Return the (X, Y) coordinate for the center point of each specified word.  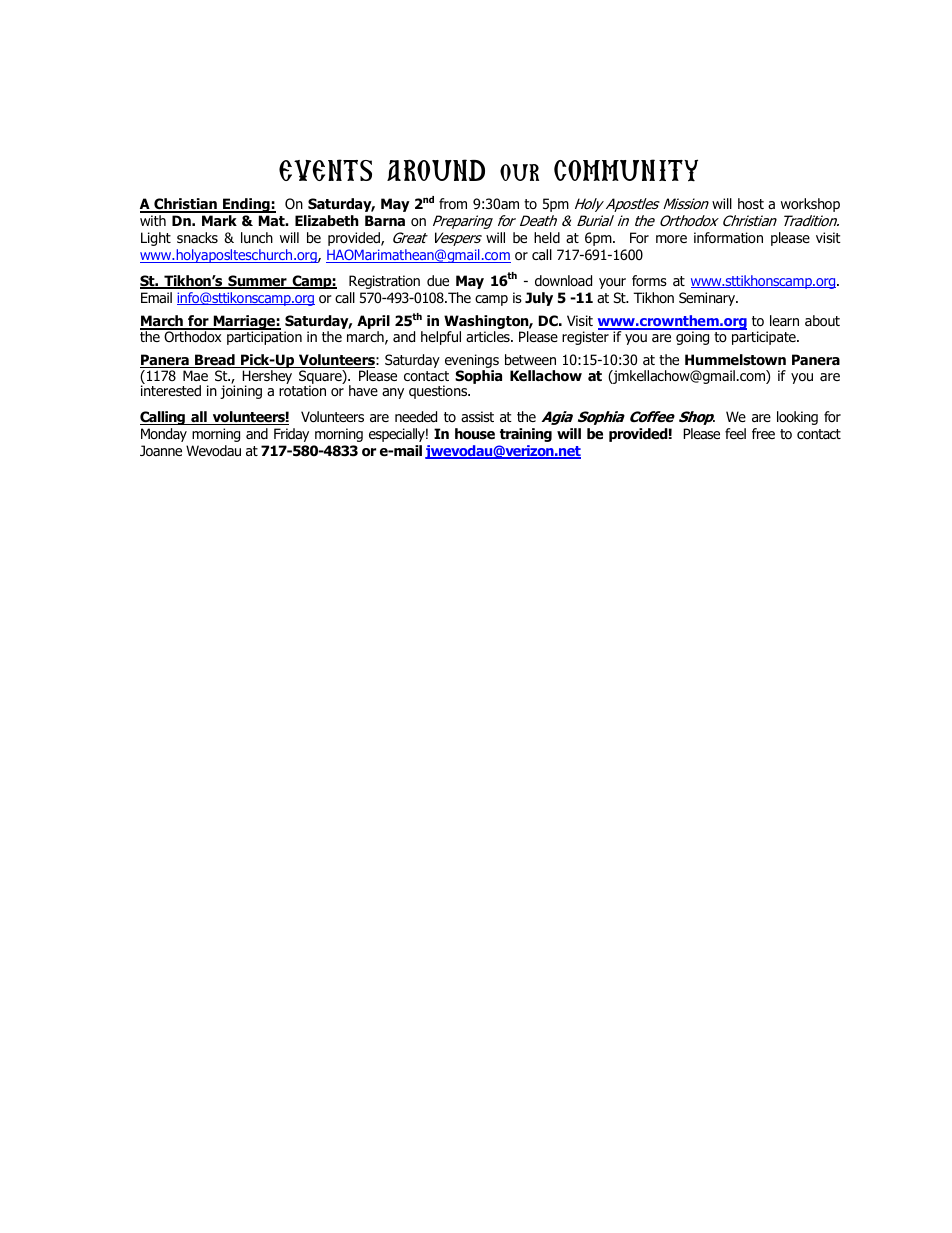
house (475, 434)
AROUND (436, 170)
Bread (215, 361)
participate (763, 337)
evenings (472, 362)
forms (649, 280)
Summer (257, 282)
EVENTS (325, 170)
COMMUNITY (626, 170)
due (438, 280)
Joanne (161, 451)
